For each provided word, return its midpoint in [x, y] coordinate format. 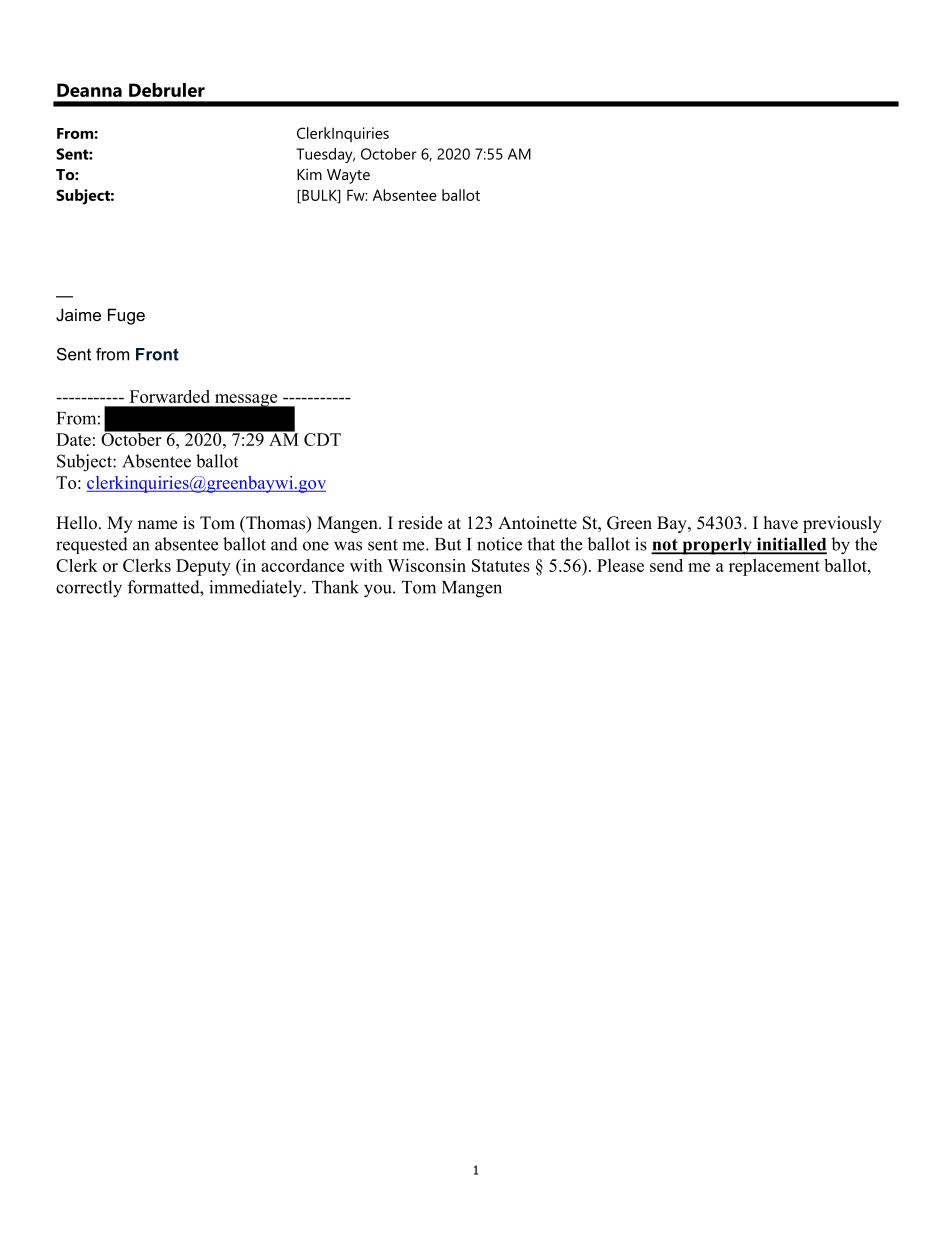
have [781, 523]
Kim [309, 174]
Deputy [203, 567]
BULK [319, 196]
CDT [322, 439]
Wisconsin [426, 565]
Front [157, 354]
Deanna [89, 90]
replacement [774, 567]
